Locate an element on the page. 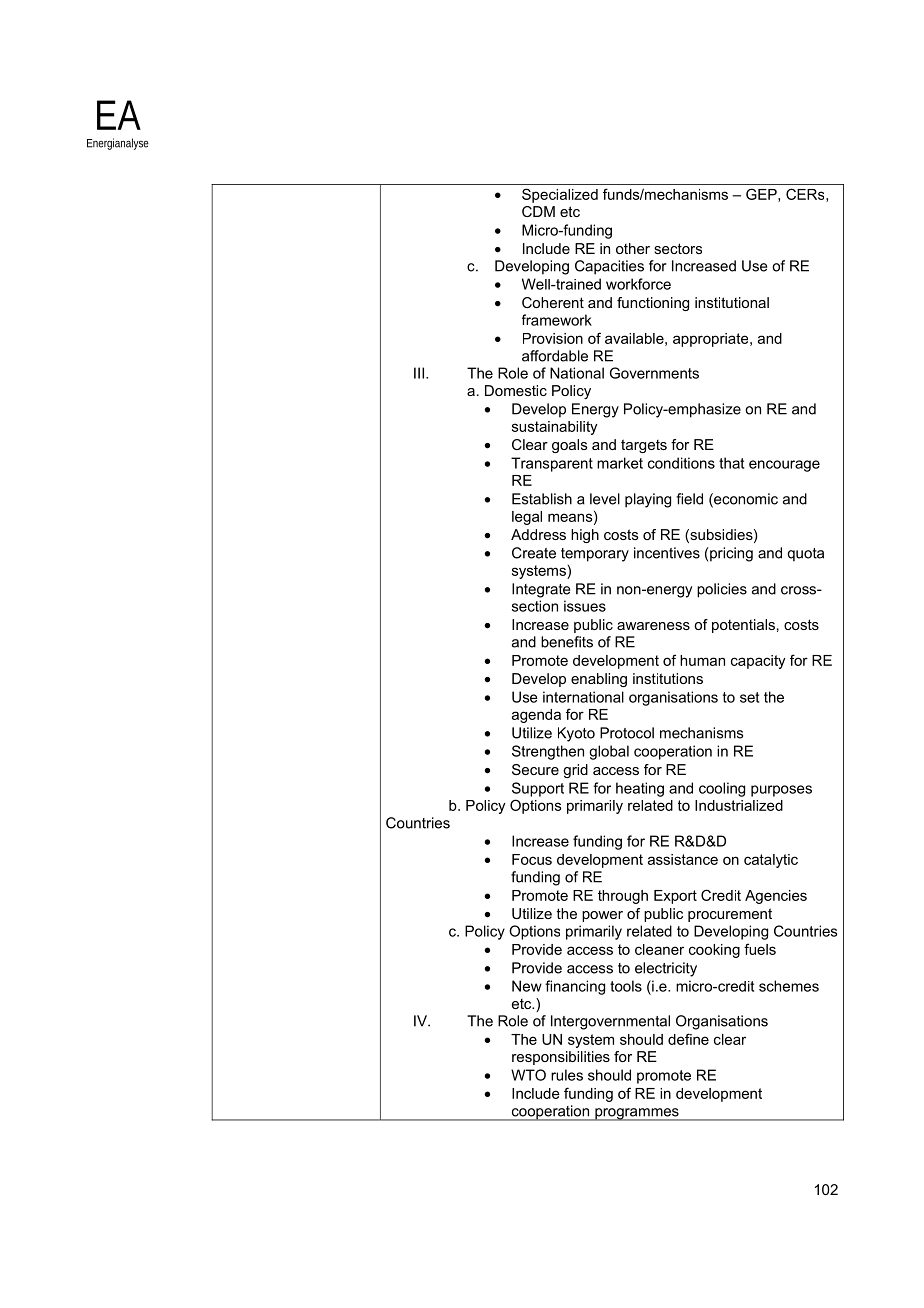 The width and height of the document is (924, 1308). agenda is located at coordinates (536, 716).
